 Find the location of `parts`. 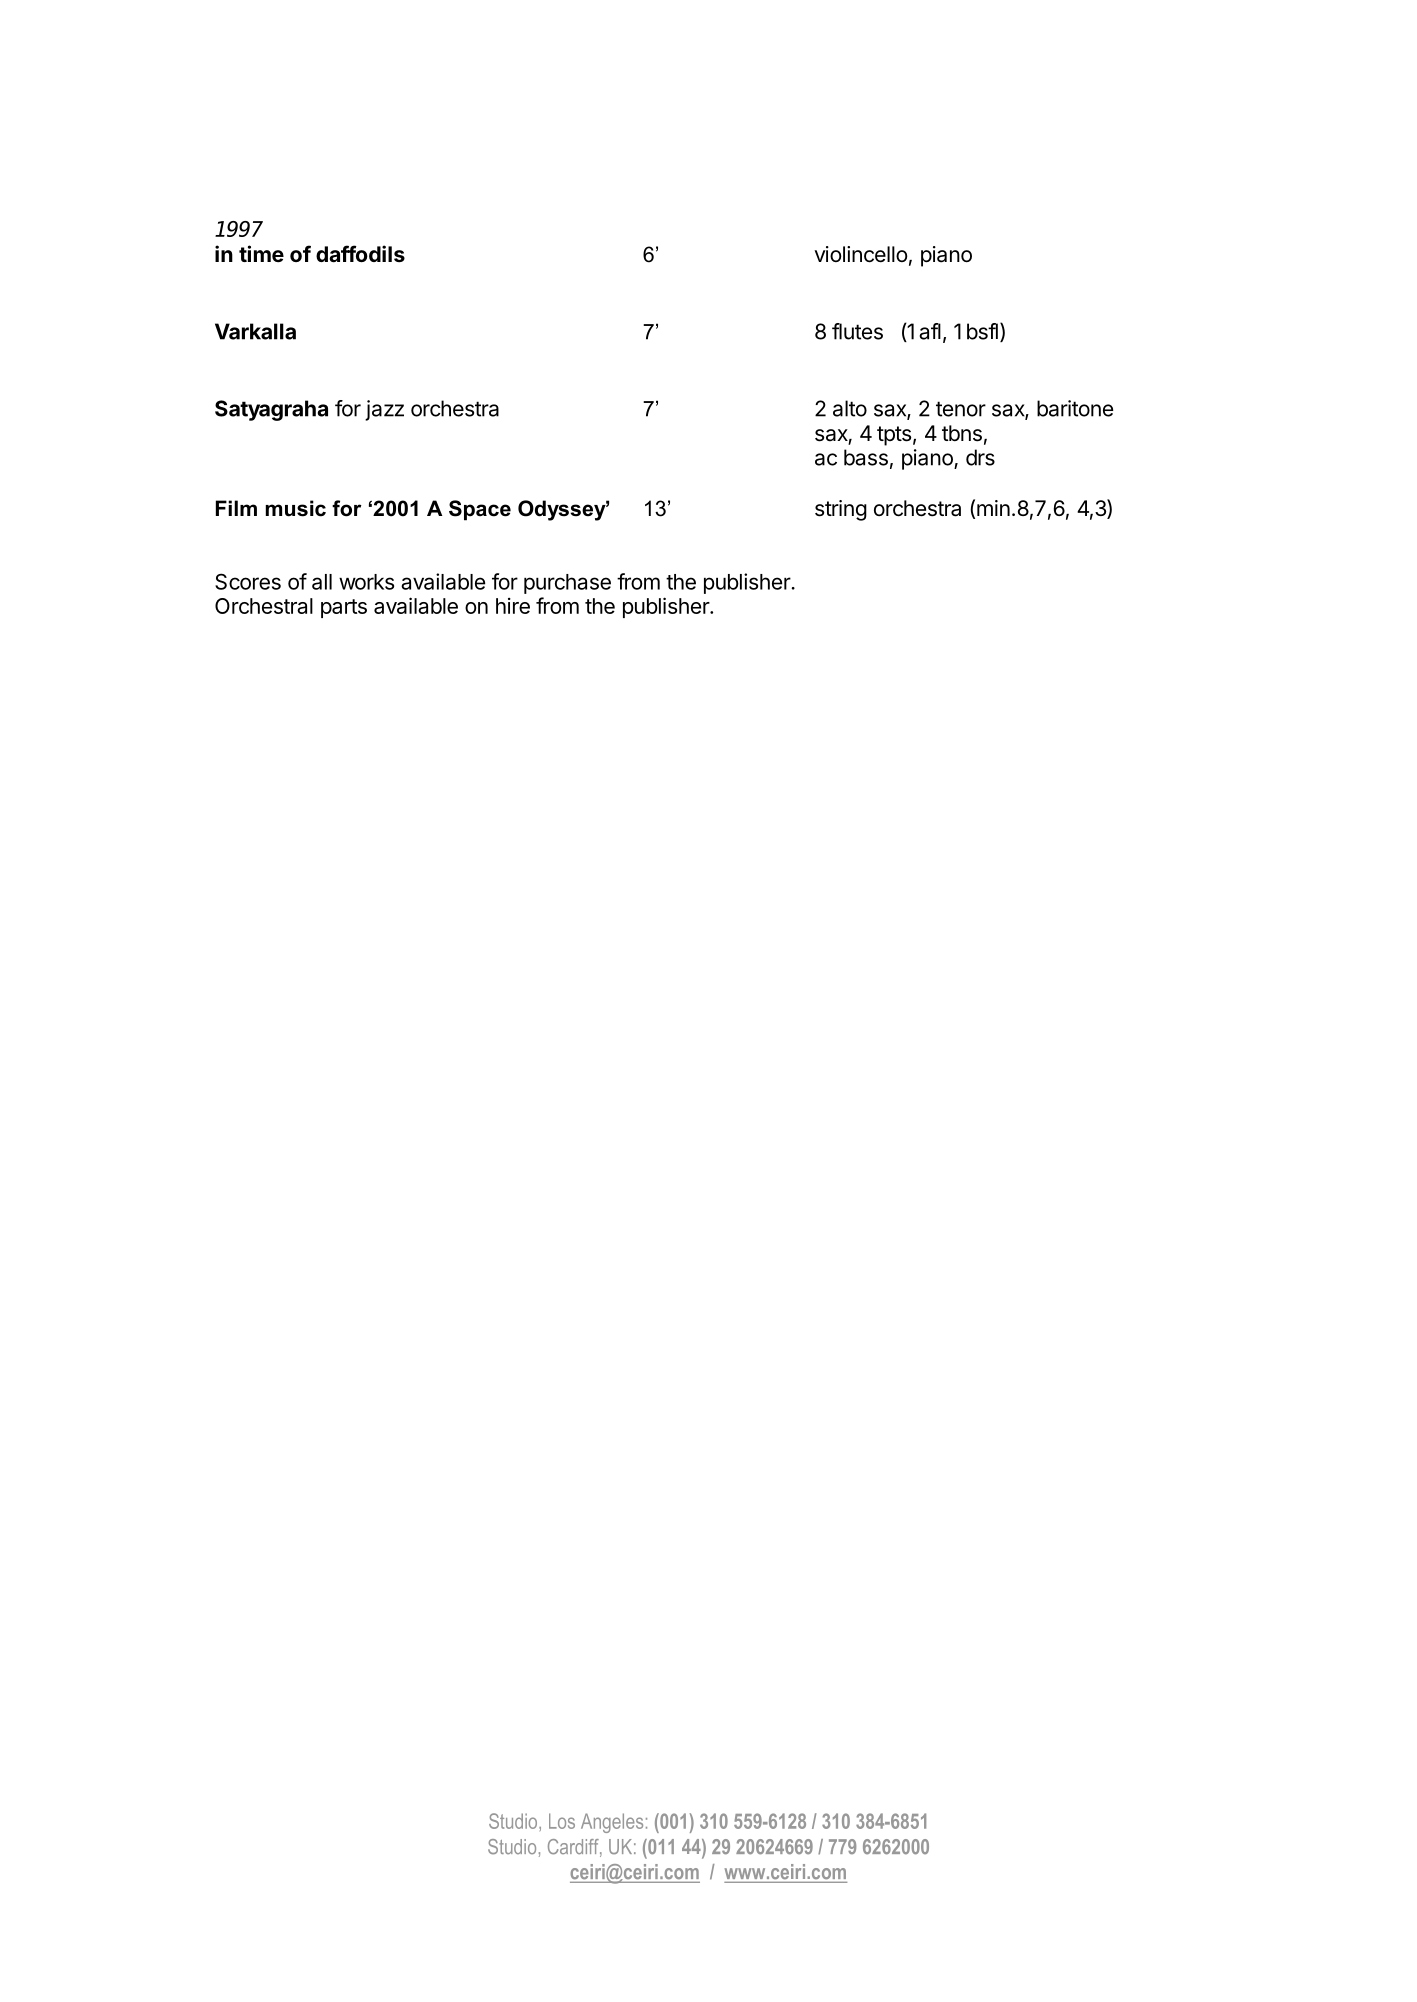

parts is located at coordinates (344, 608).
